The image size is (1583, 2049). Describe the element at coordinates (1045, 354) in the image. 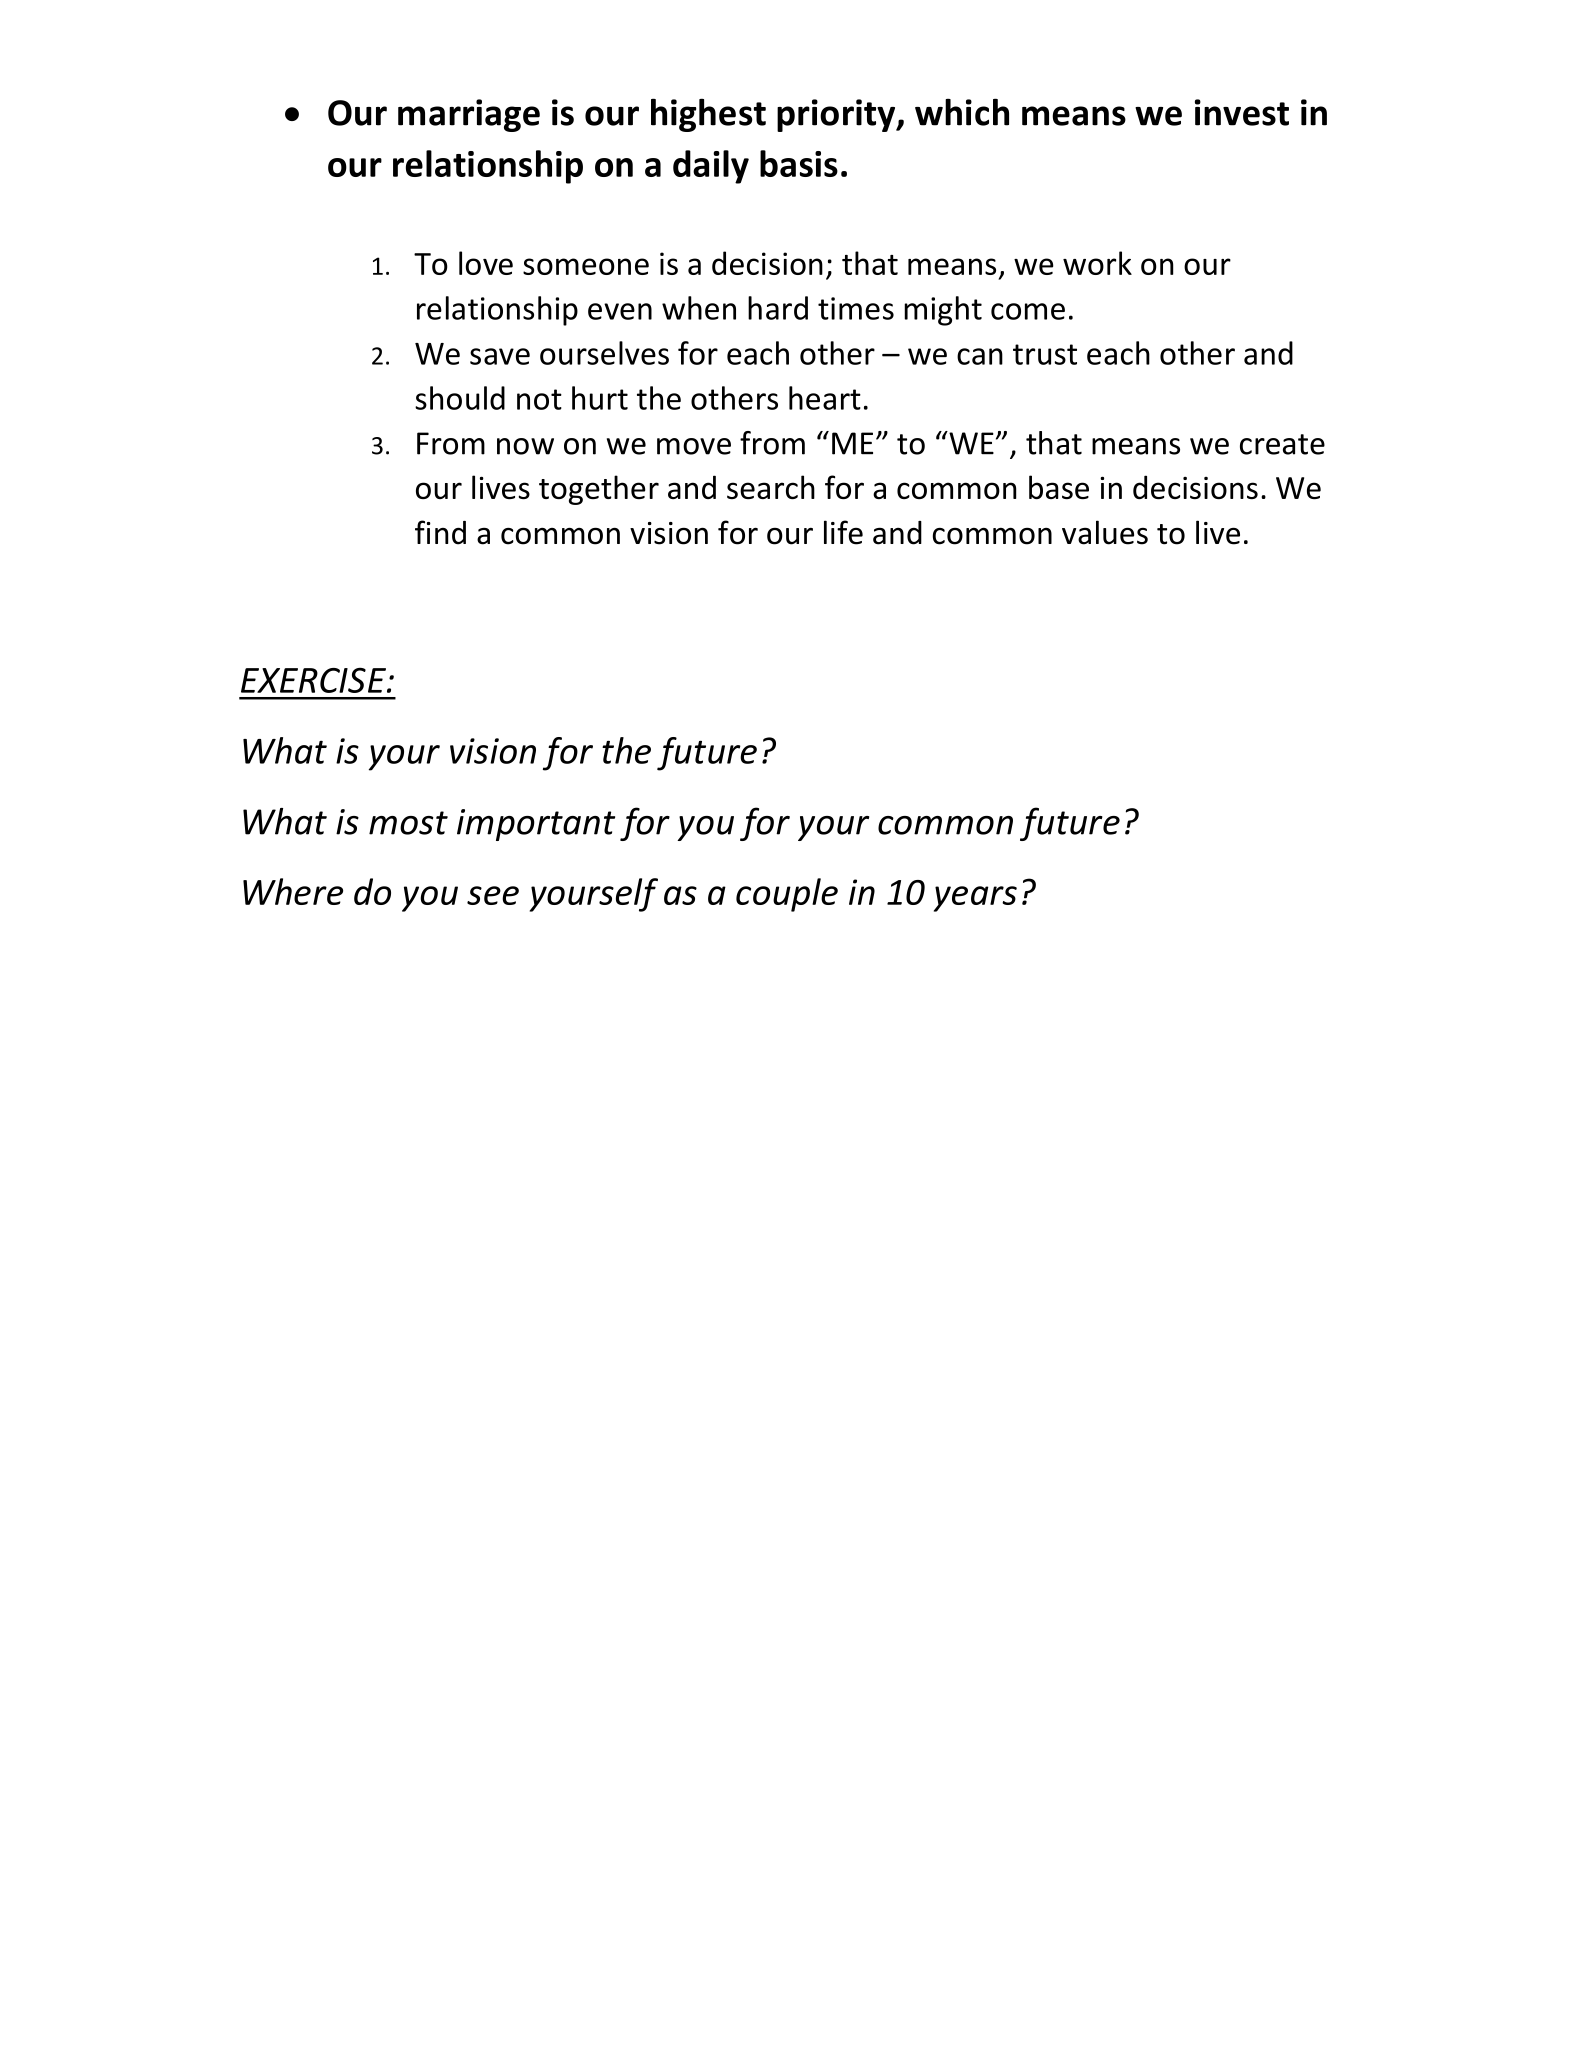

I see `trust` at that location.
